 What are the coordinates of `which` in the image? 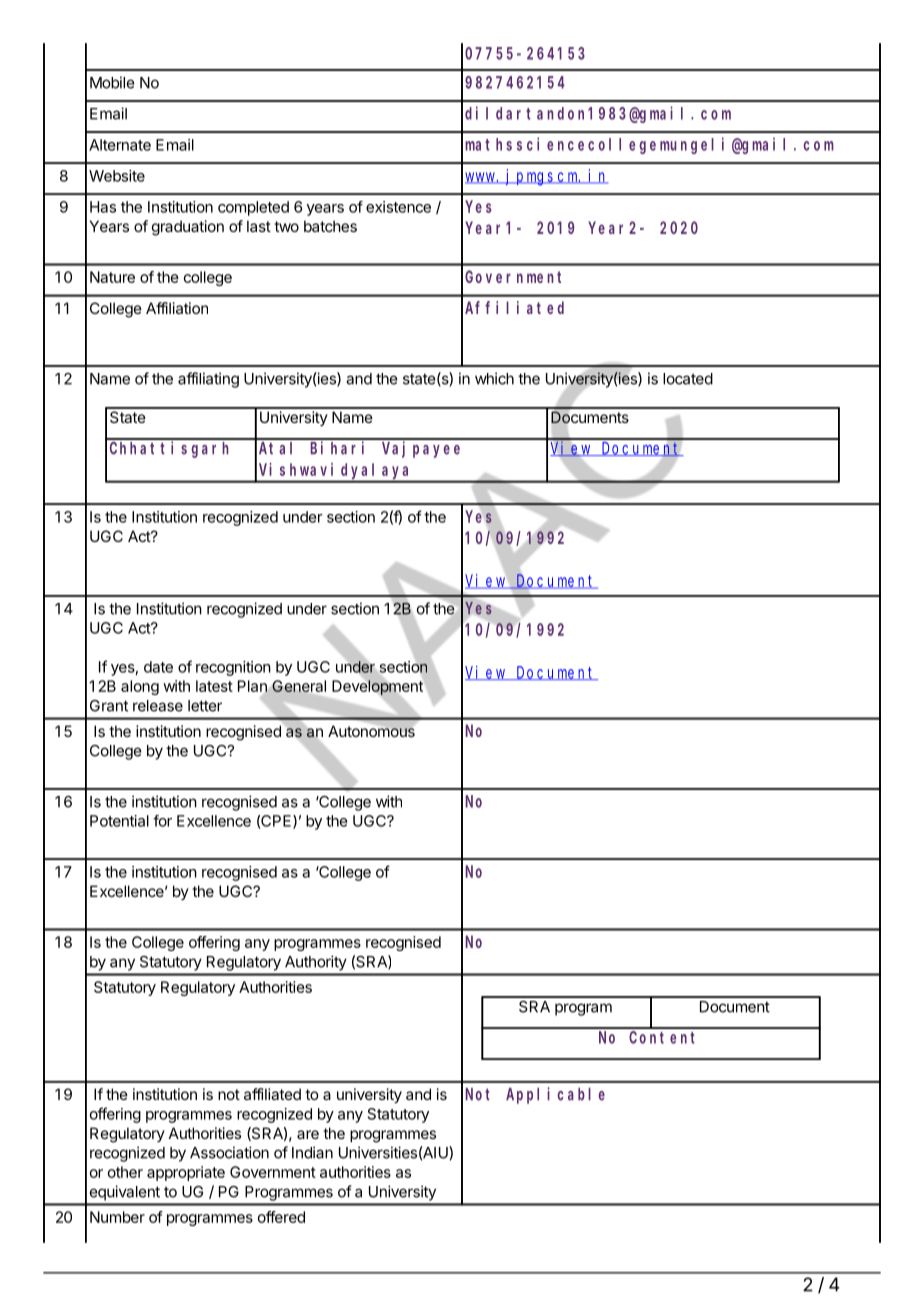 It's located at (494, 378).
